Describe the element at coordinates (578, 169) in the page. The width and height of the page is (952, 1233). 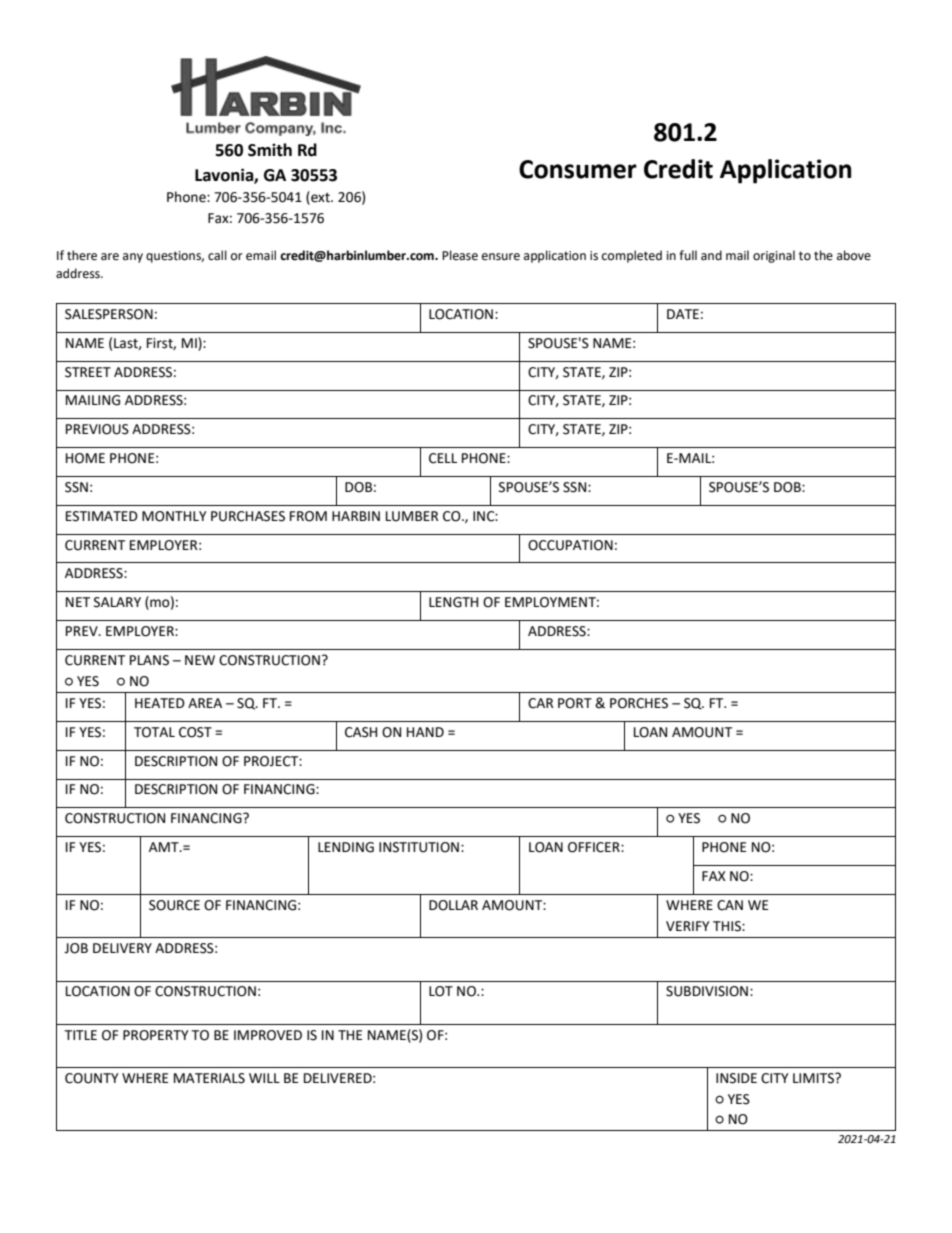
I see `Consumer` at that location.
